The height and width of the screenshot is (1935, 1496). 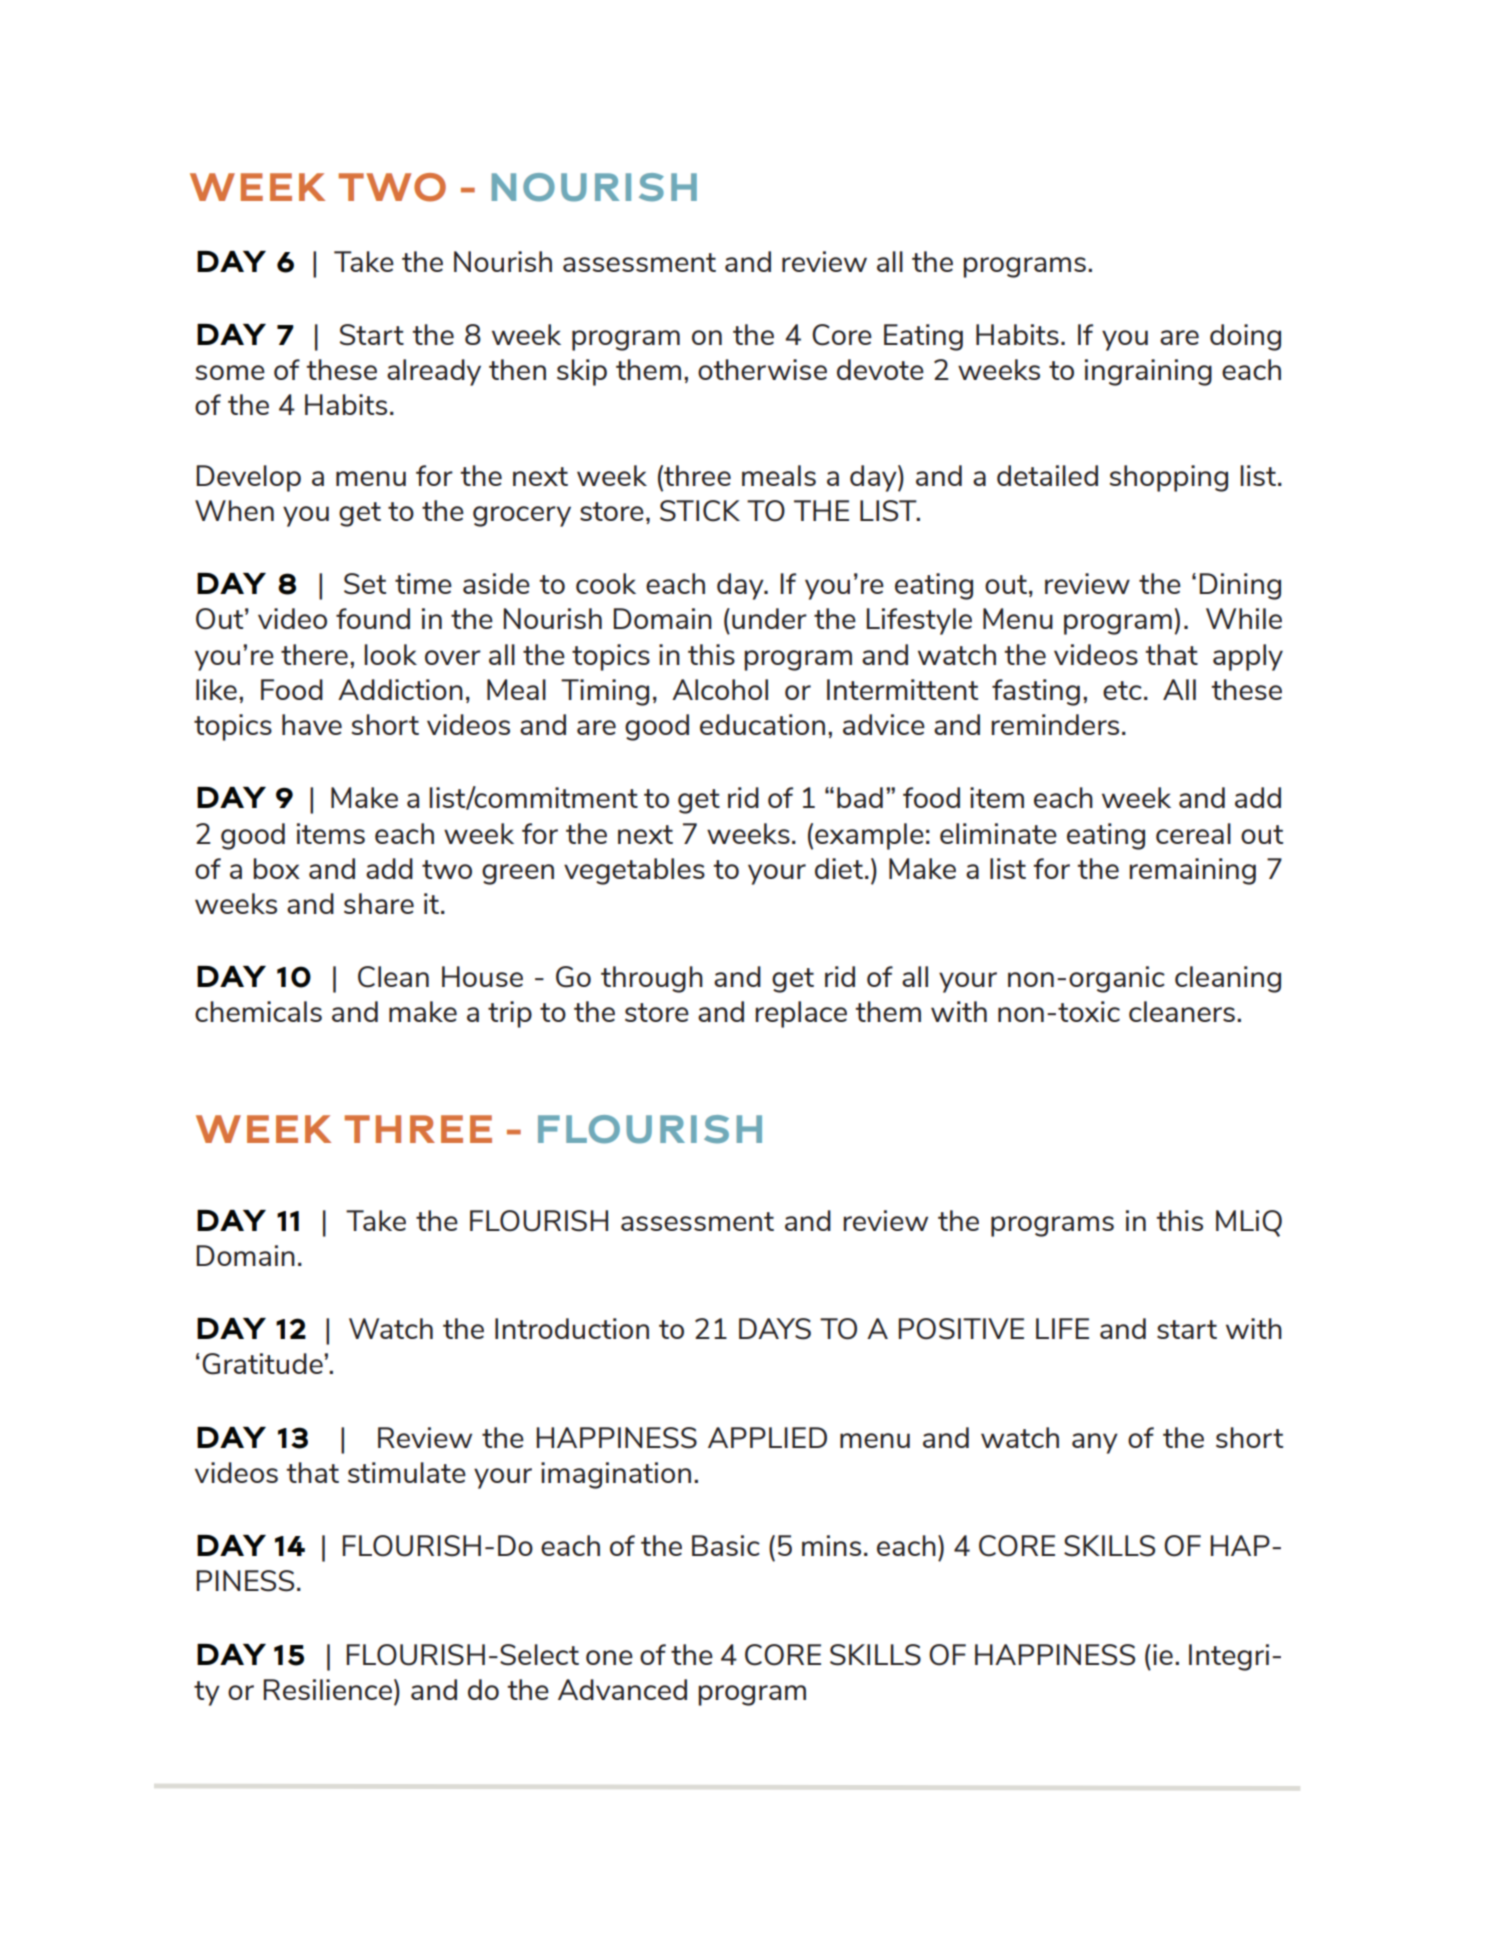 I want to click on Resilience, so click(x=329, y=1689).
